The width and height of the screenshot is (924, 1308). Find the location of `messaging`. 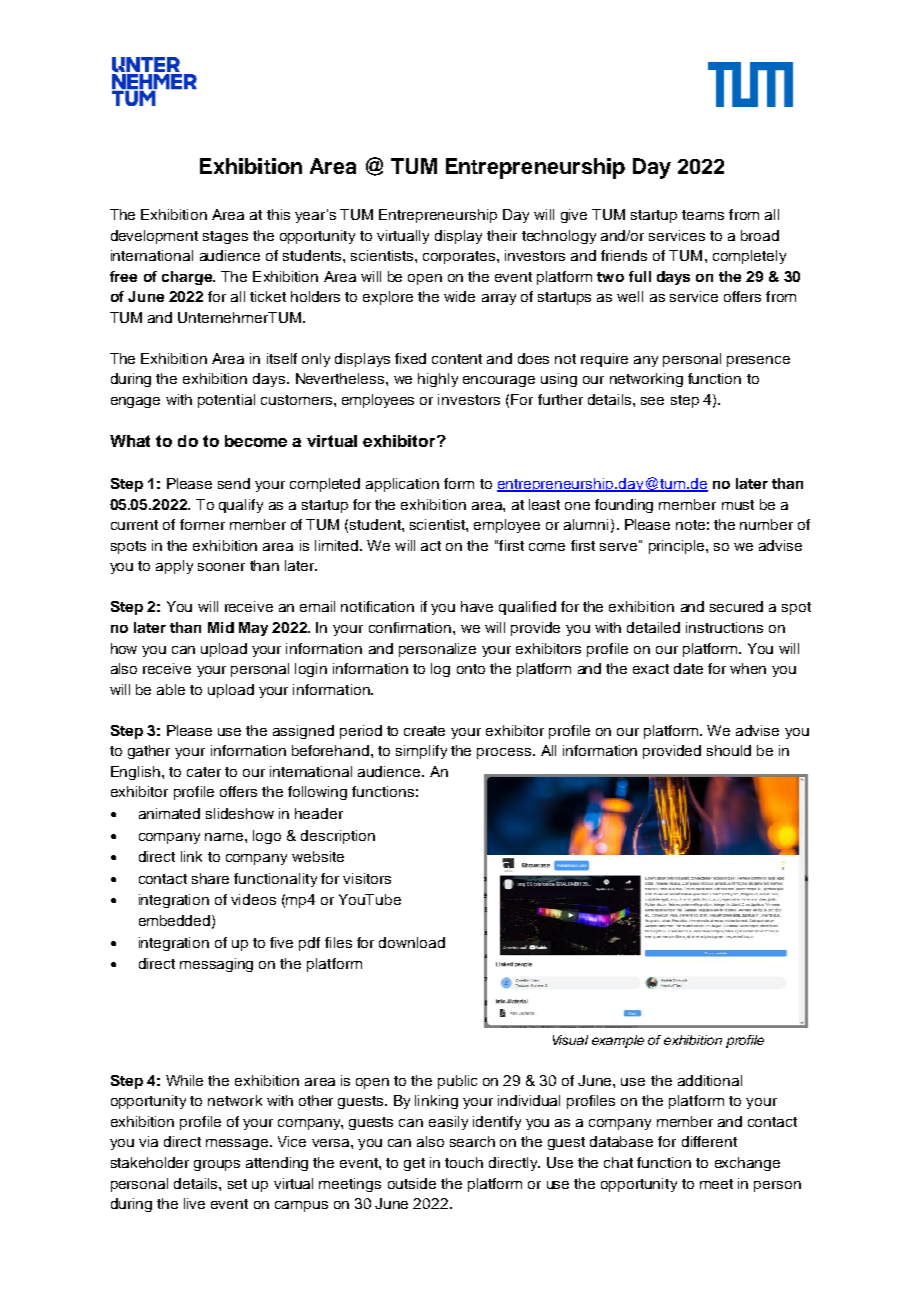

messaging is located at coordinates (216, 965).
